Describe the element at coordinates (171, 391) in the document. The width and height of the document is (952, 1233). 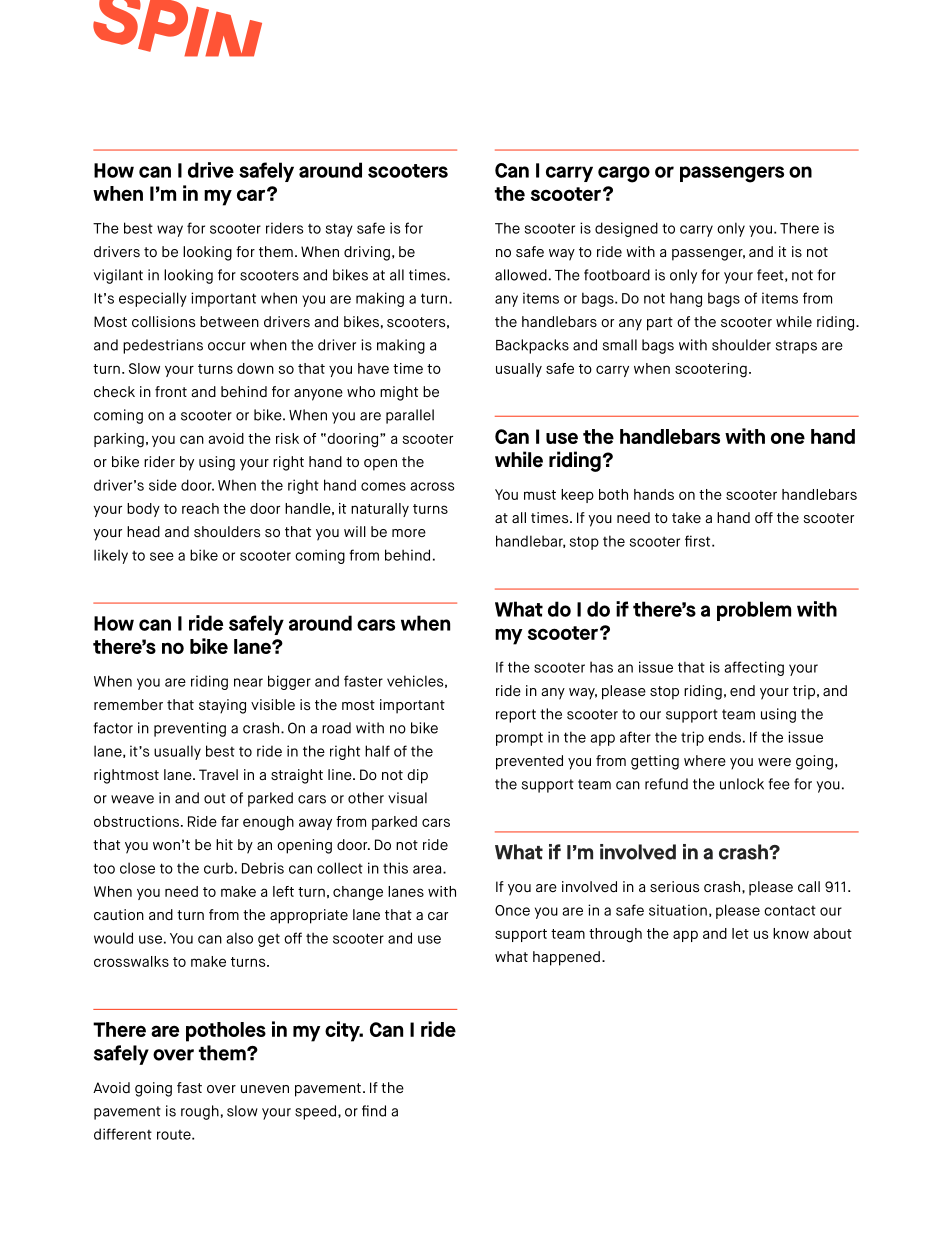
I see `front` at that location.
